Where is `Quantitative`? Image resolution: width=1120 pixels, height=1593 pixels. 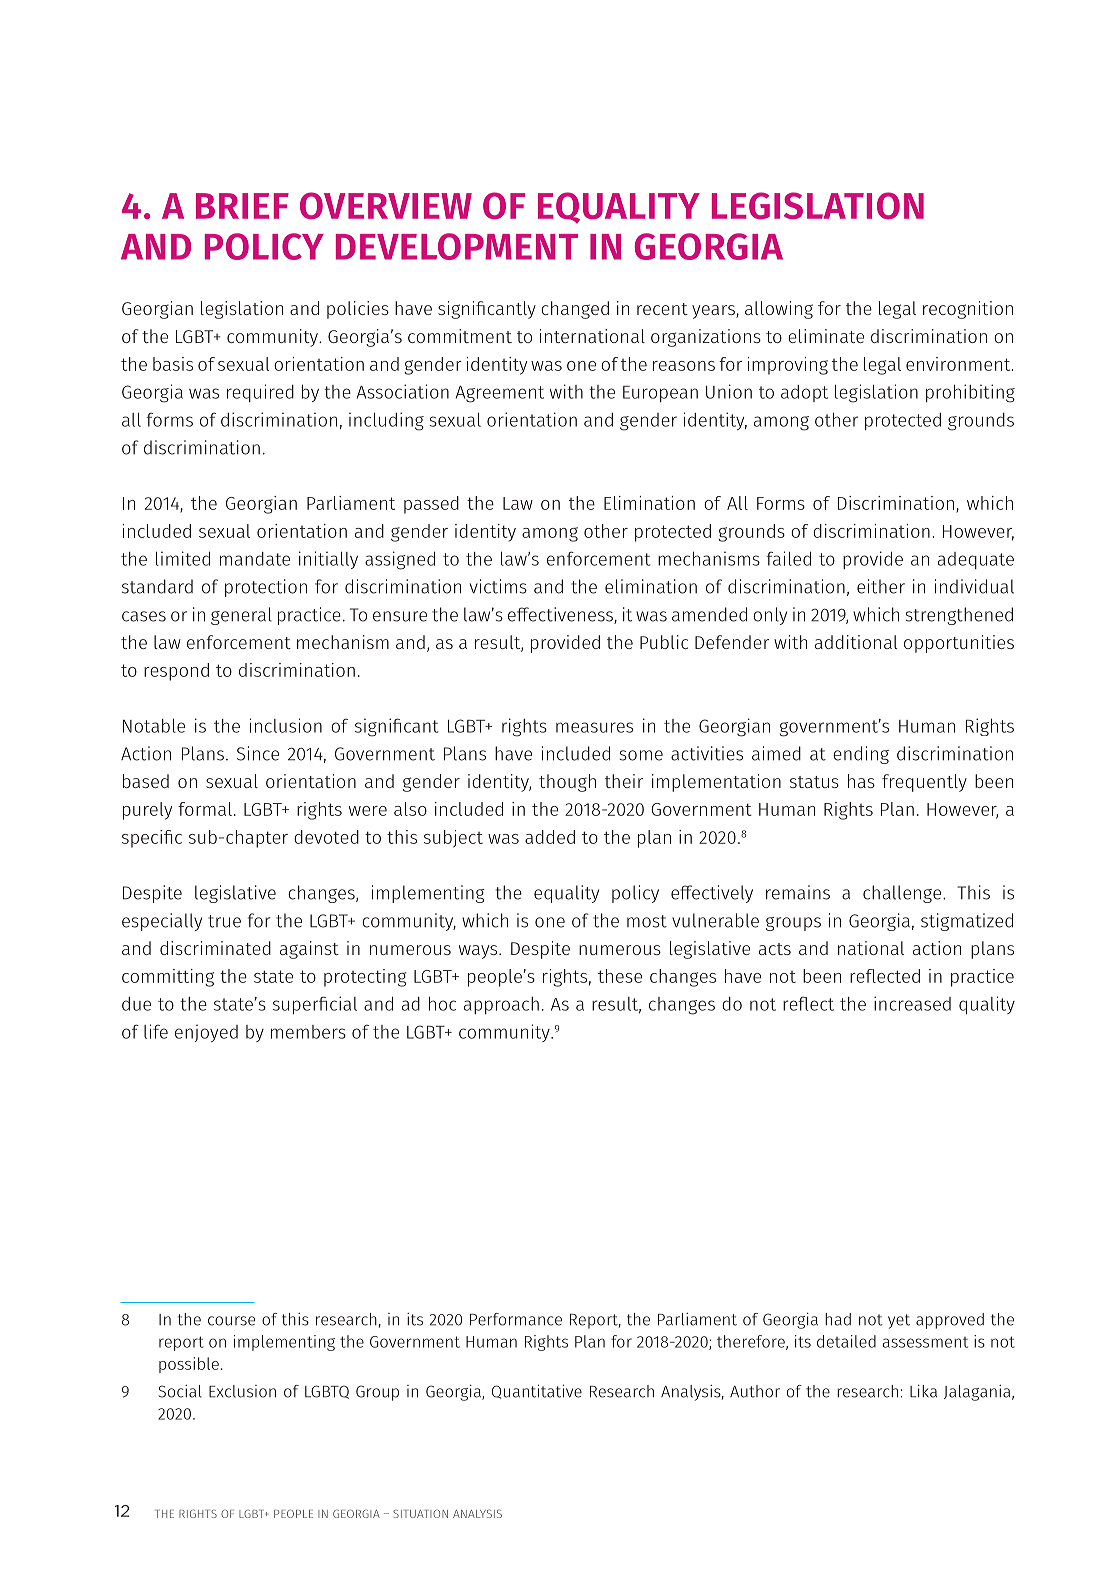 Quantitative is located at coordinates (537, 1392).
